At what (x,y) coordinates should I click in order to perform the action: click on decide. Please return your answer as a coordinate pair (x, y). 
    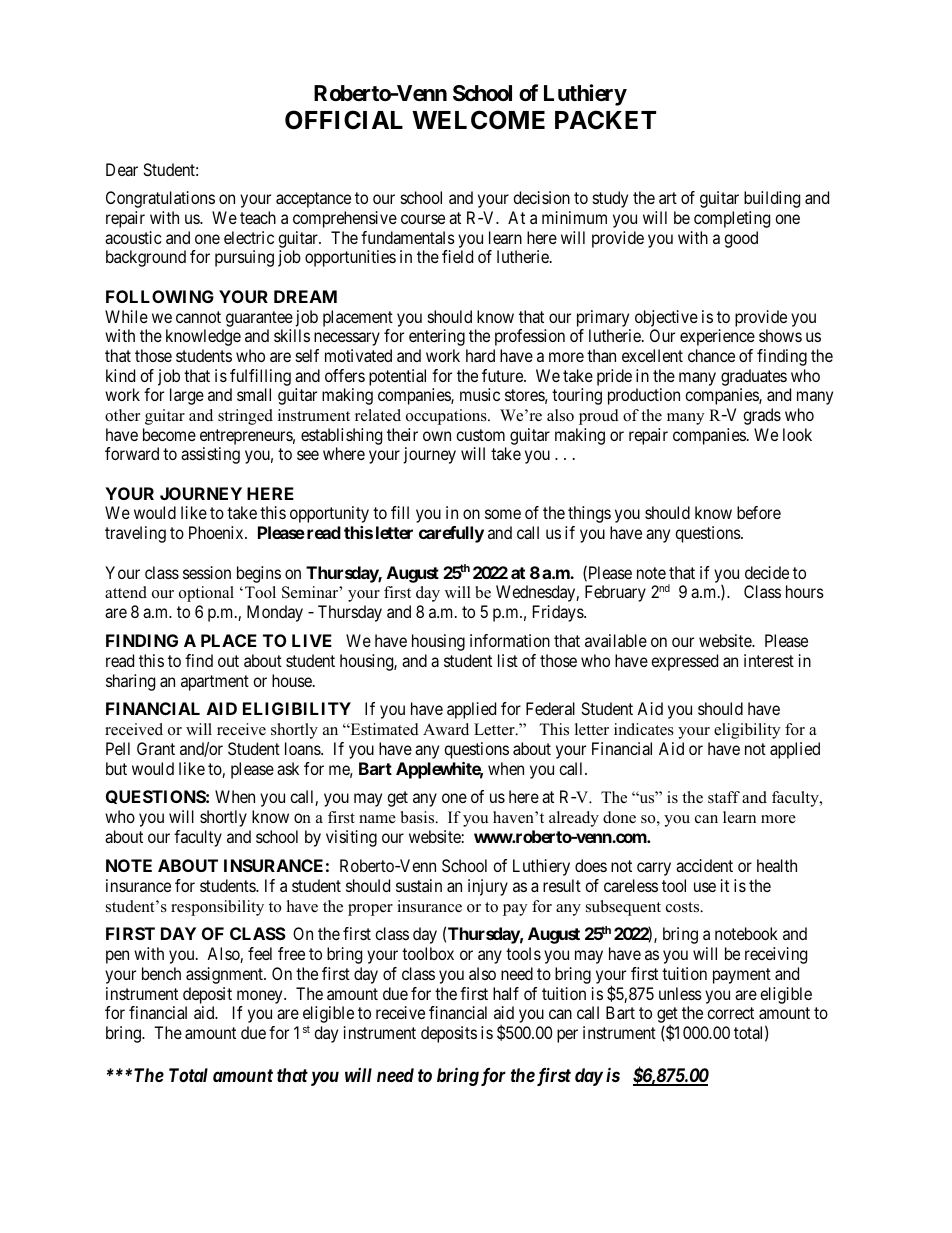
    Looking at the image, I should click on (767, 572).
